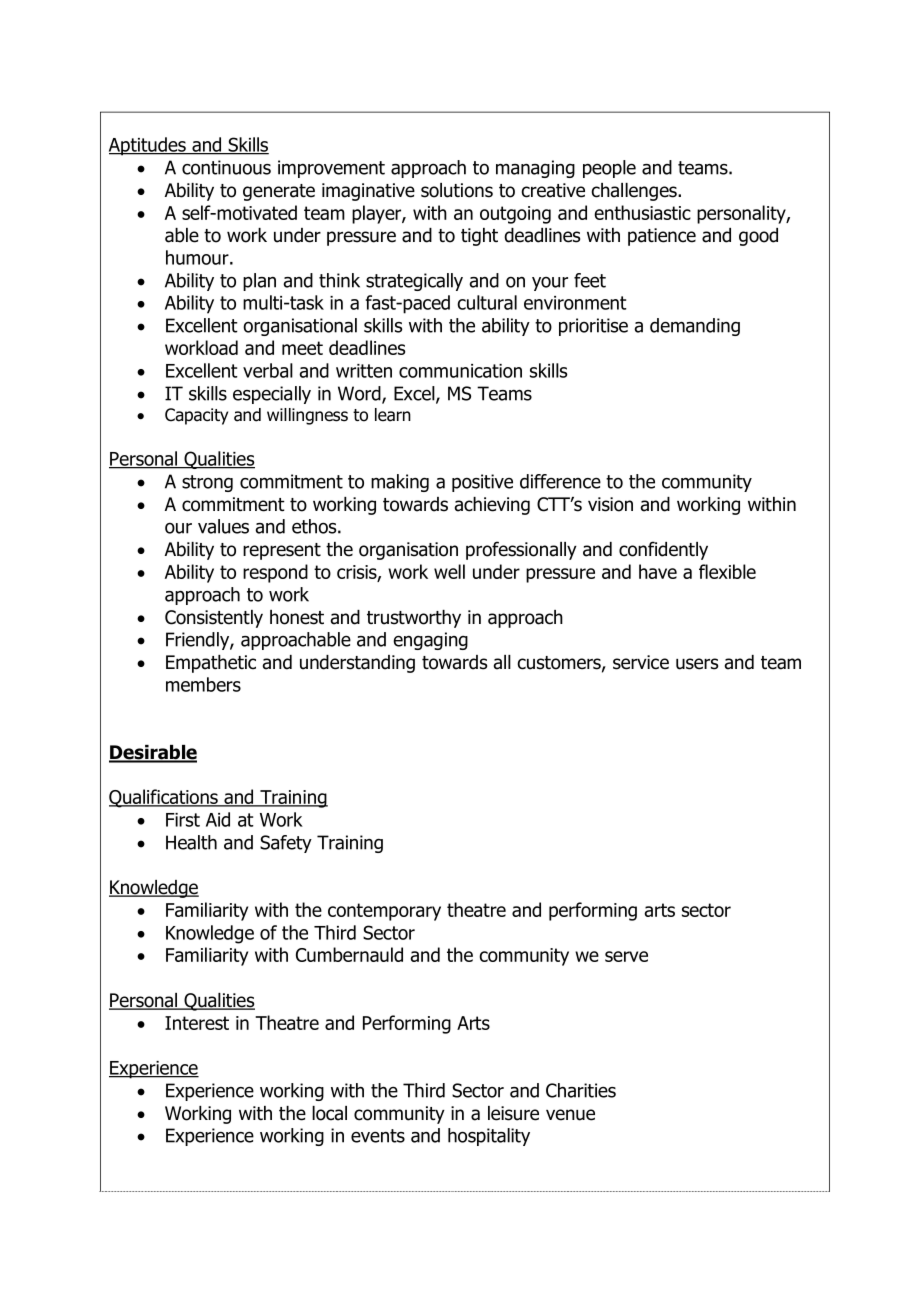 This image has width=924, height=1308. What do you see at coordinates (697, 664) in the image?
I see `users` at bounding box center [697, 664].
